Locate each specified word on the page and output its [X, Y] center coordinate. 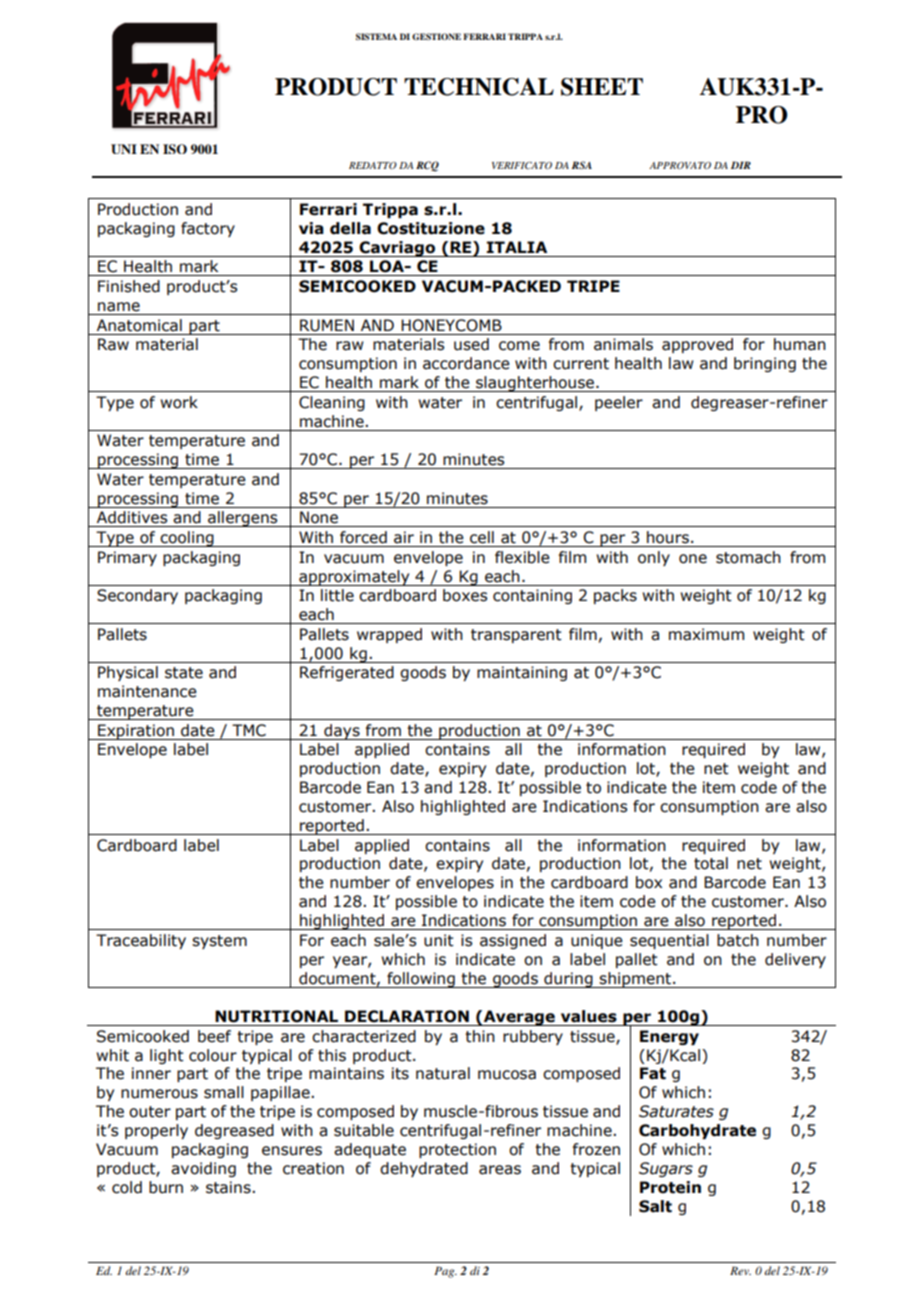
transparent [516, 636]
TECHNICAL [479, 87]
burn [166, 1187]
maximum [706, 634]
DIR [741, 165]
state [184, 673]
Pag [445, 1272]
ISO [175, 149]
